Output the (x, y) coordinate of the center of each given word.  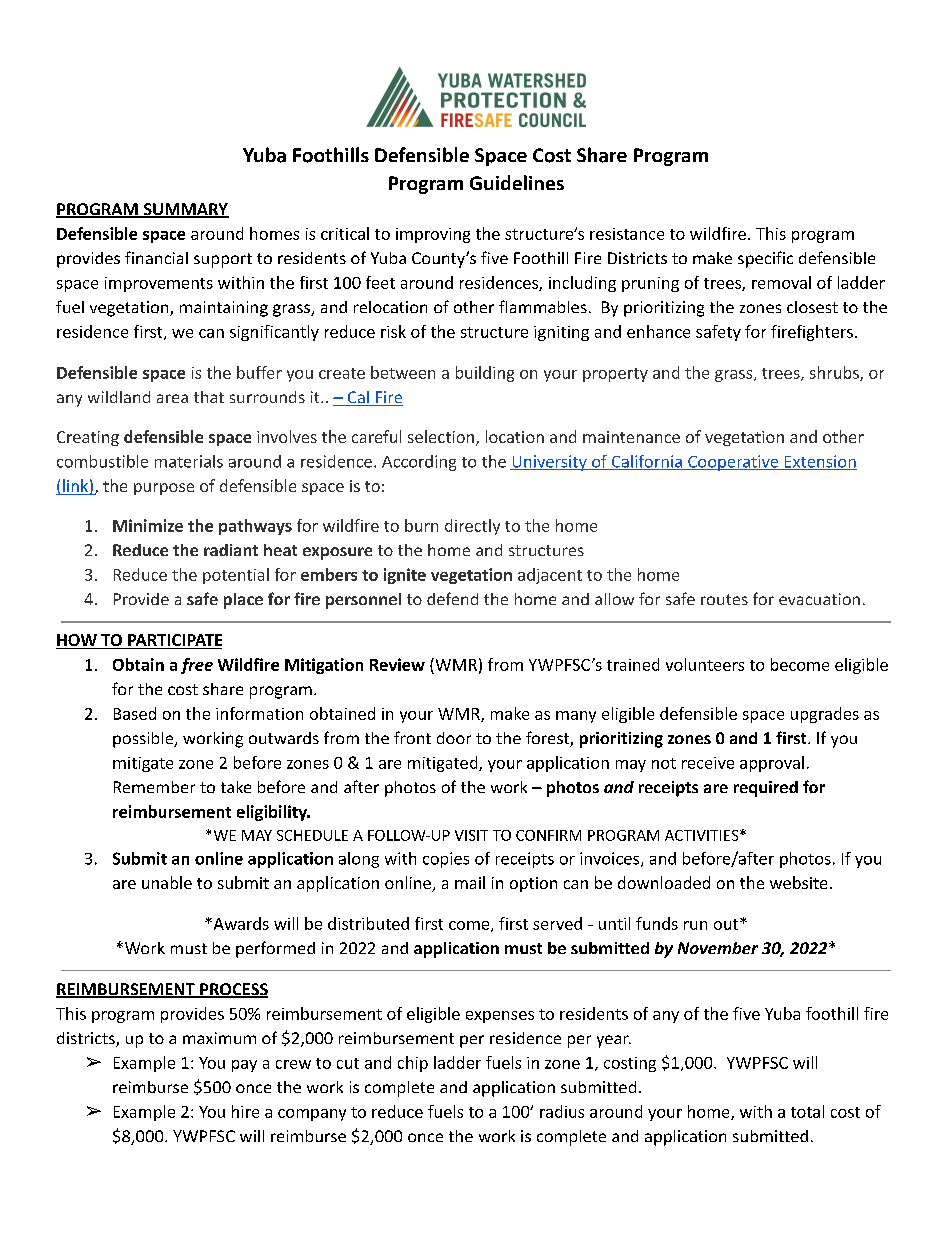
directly (472, 527)
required (766, 789)
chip (413, 1064)
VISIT (471, 835)
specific (765, 259)
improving (433, 235)
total (807, 1111)
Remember (154, 787)
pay (244, 1066)
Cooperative (733, 463)
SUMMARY (185, 210)
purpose (164, 489)
